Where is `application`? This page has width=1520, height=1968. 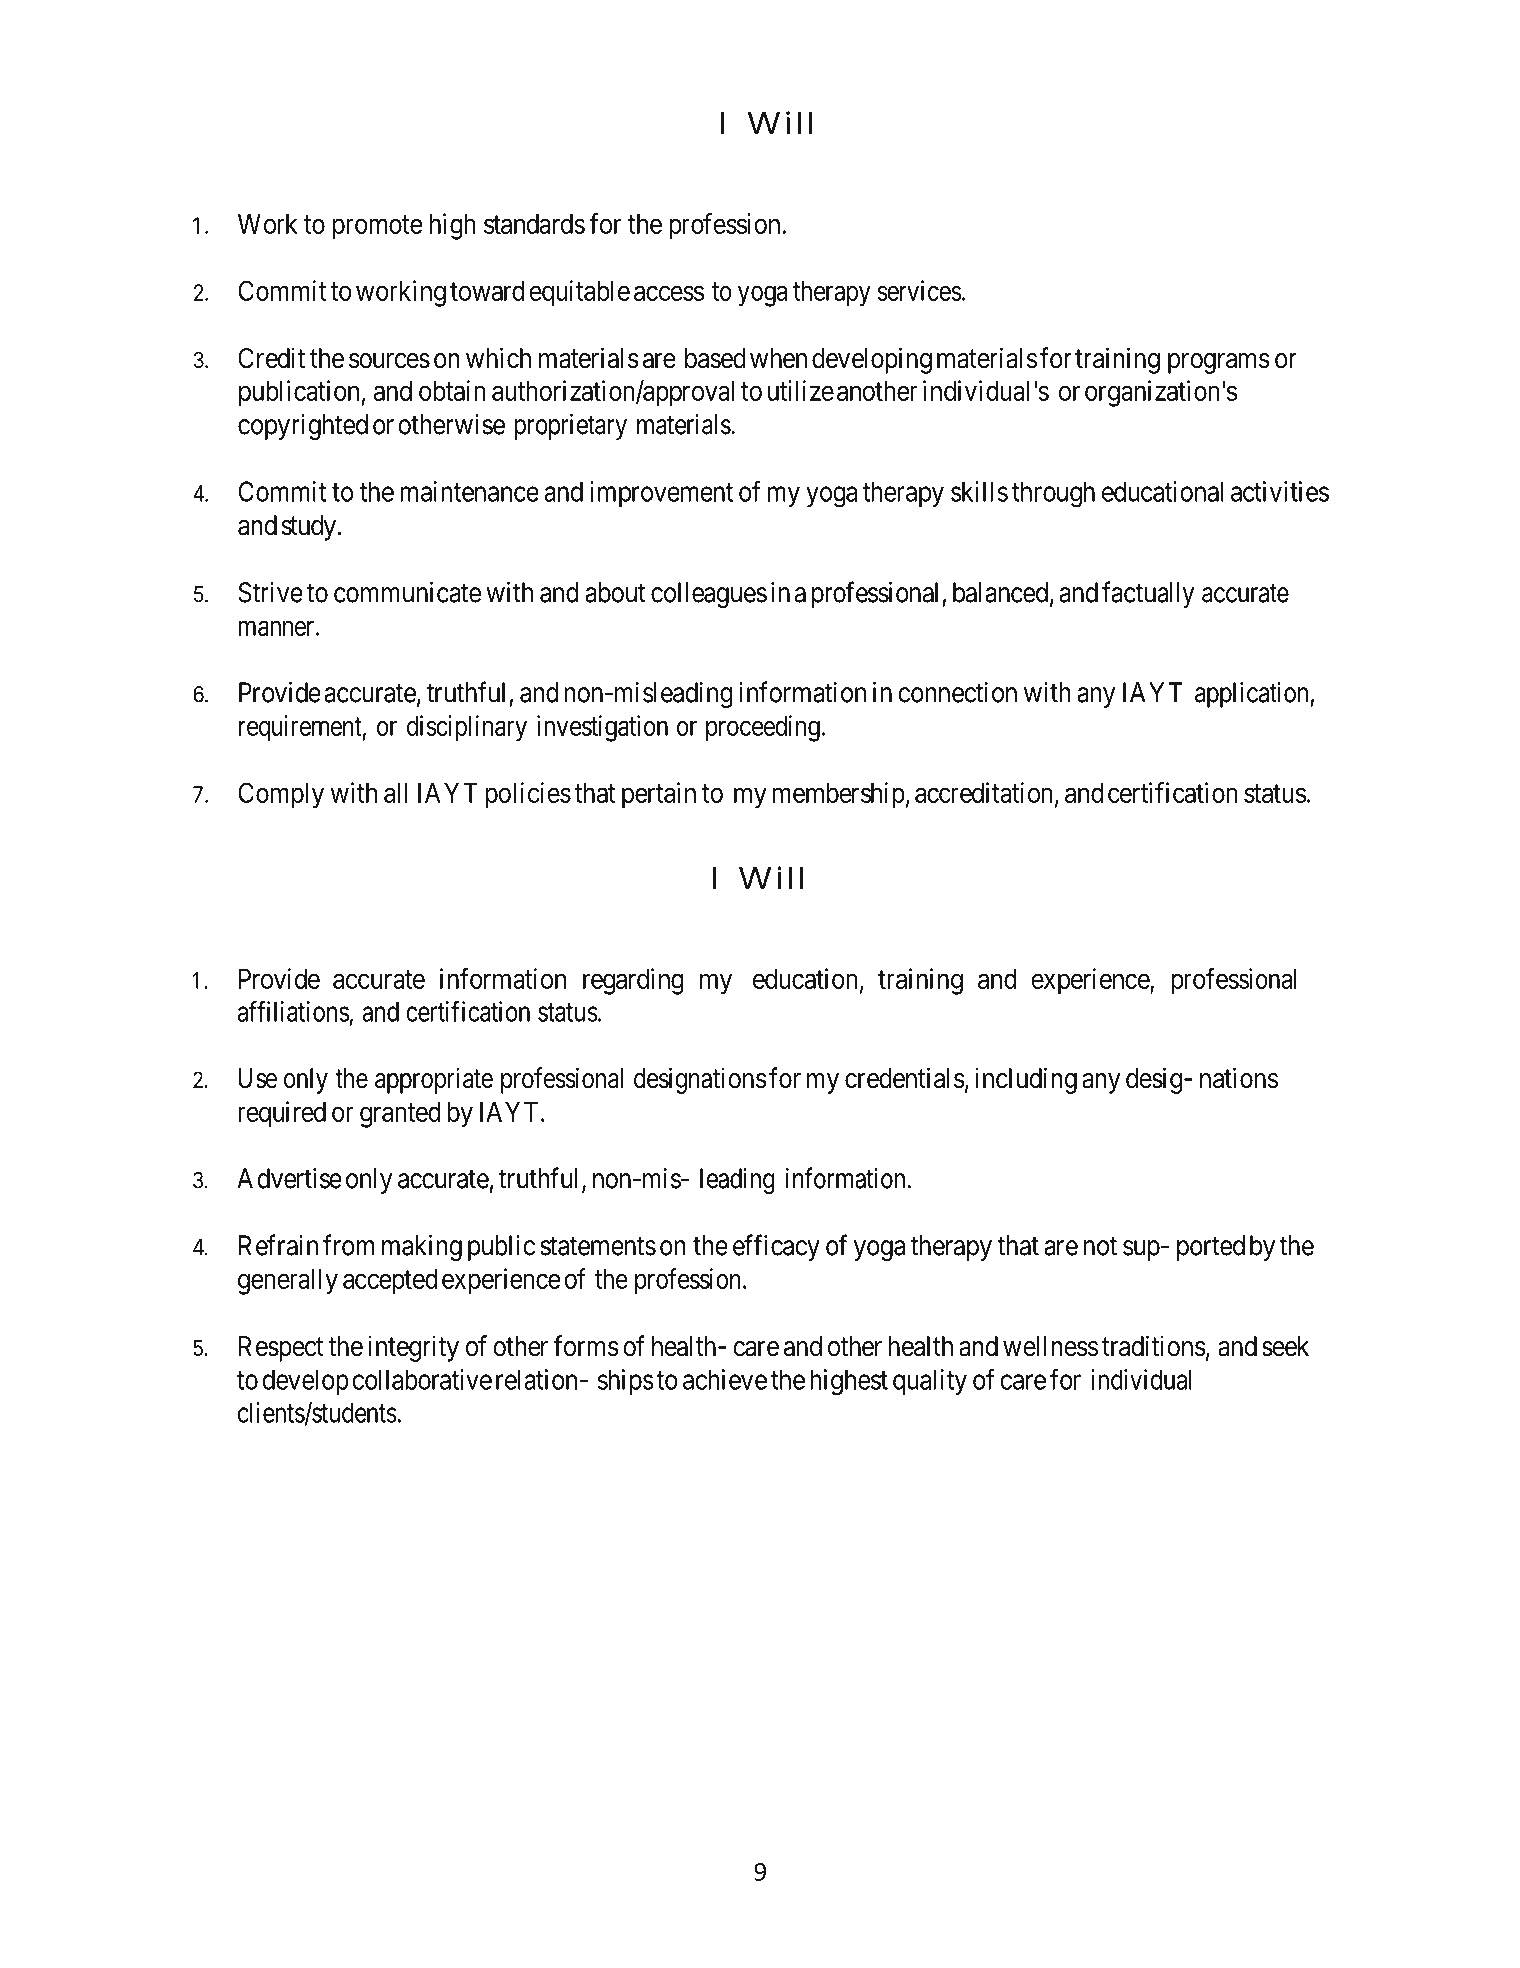 application is located at coordinates (1253, 695).
